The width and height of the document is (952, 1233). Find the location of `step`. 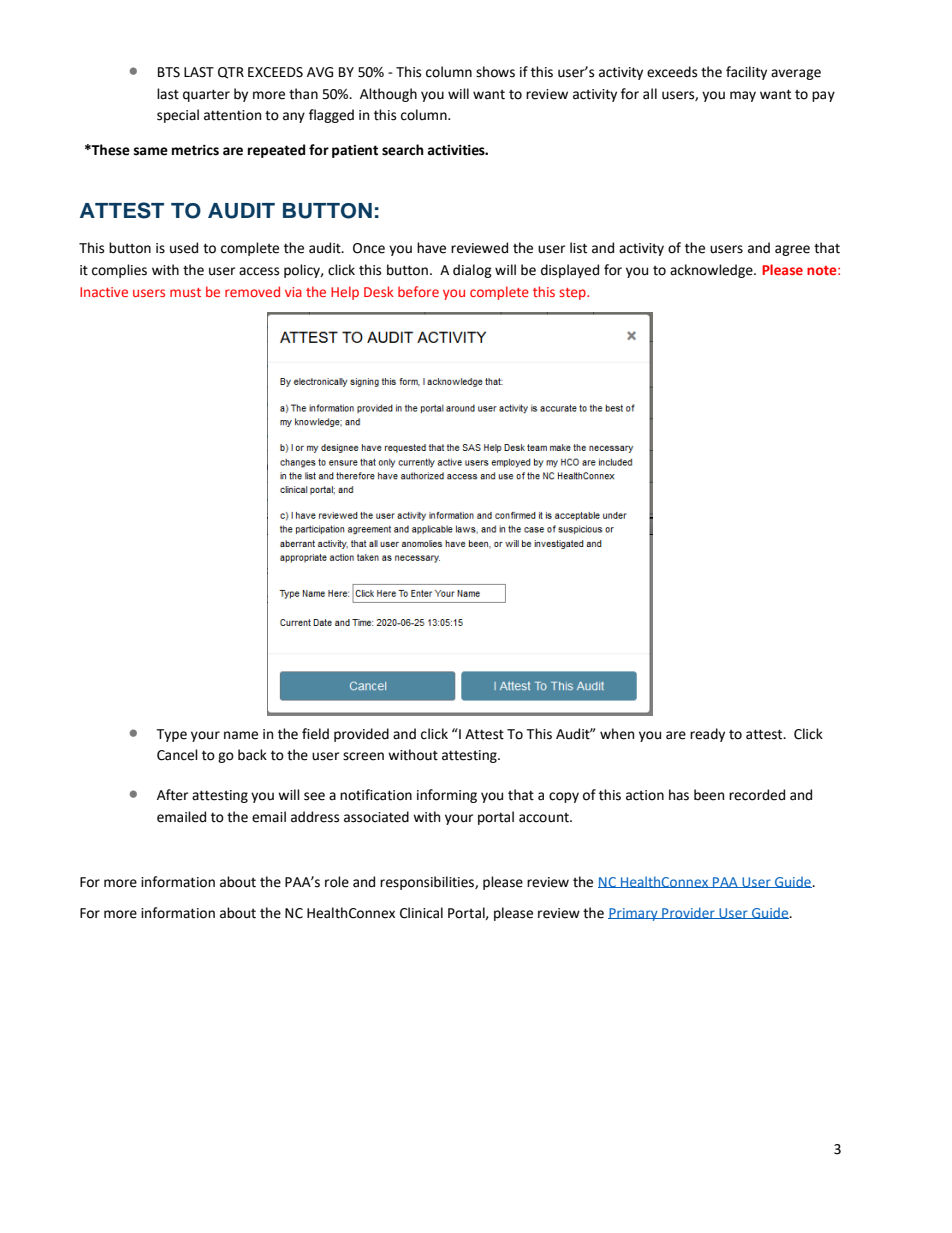

step is located at coordinates (573, 294).
